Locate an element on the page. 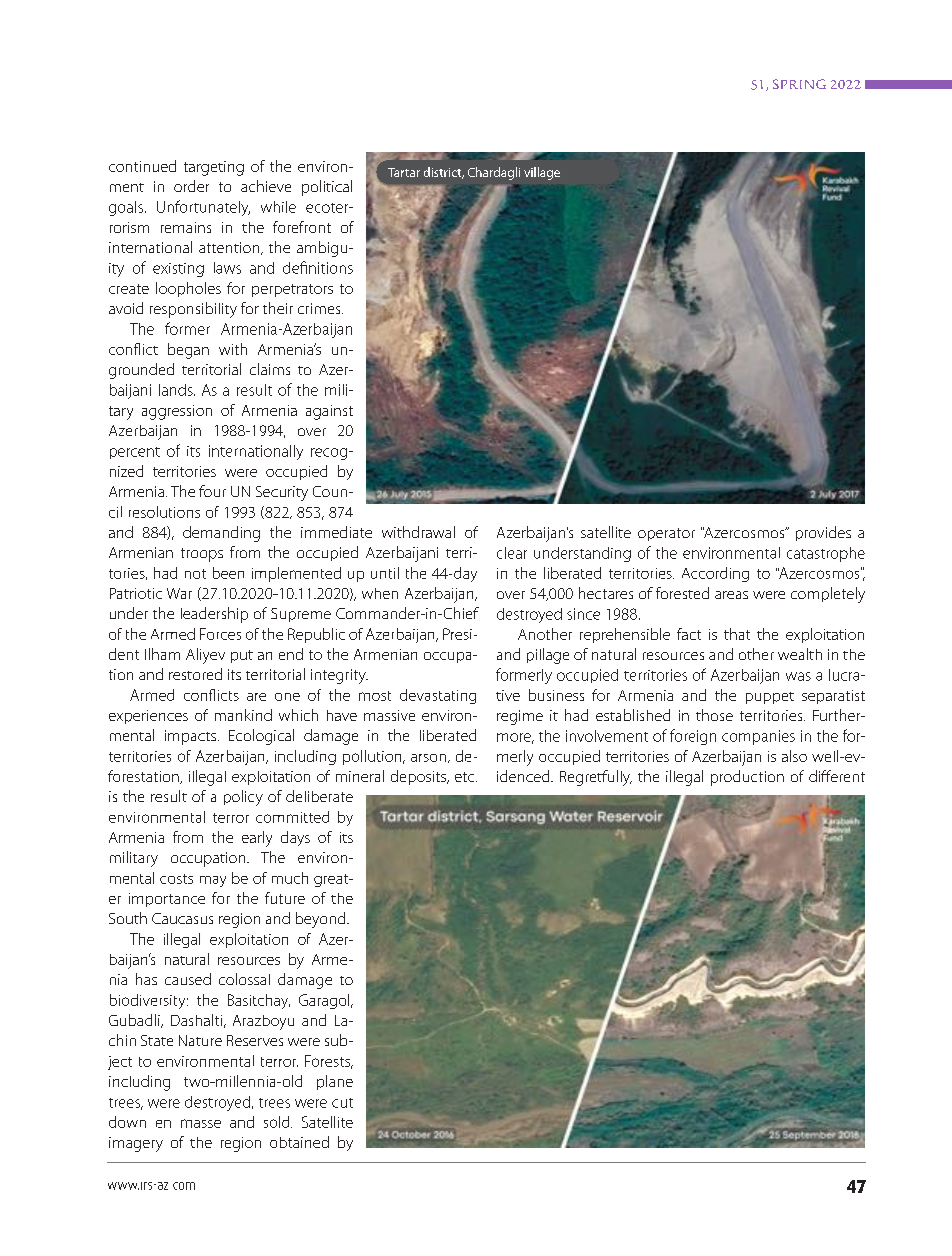 The height and width of the document is (1256, 952). targeting is located at coordinates (214, 168).
